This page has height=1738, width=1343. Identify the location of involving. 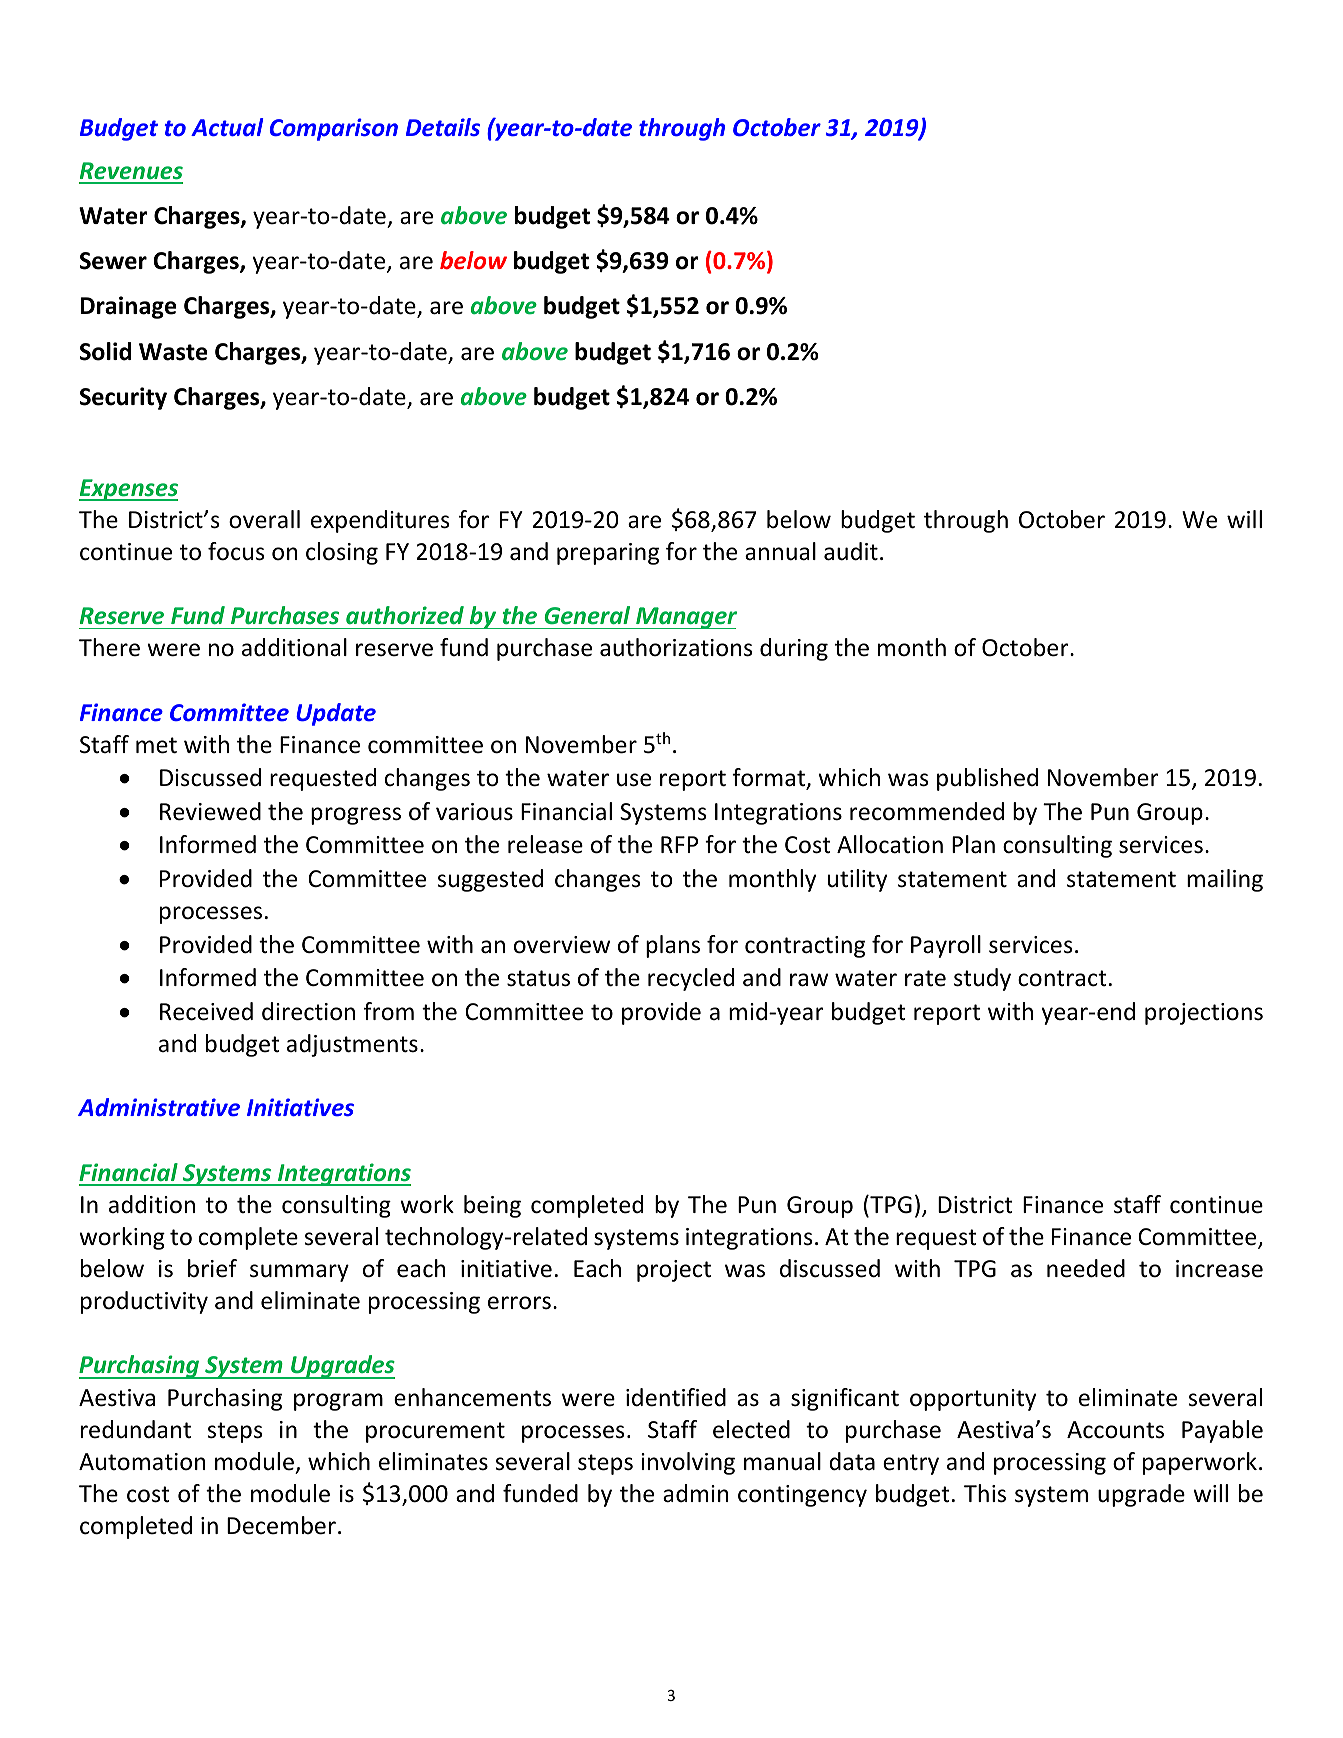
(688, 1463).
